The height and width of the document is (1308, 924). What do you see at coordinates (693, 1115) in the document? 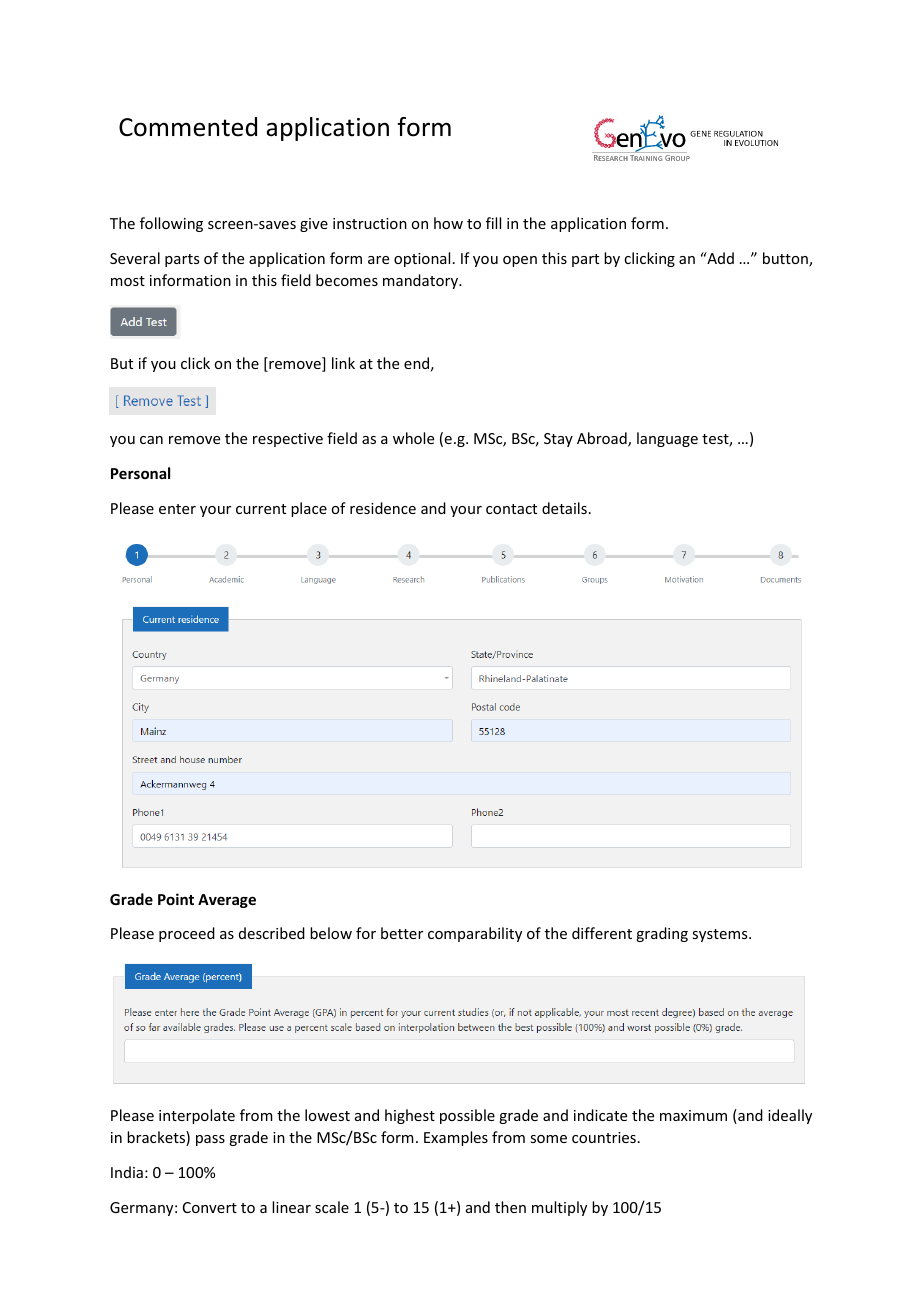
I see `maximum` at bounding box center [693, 1115].
